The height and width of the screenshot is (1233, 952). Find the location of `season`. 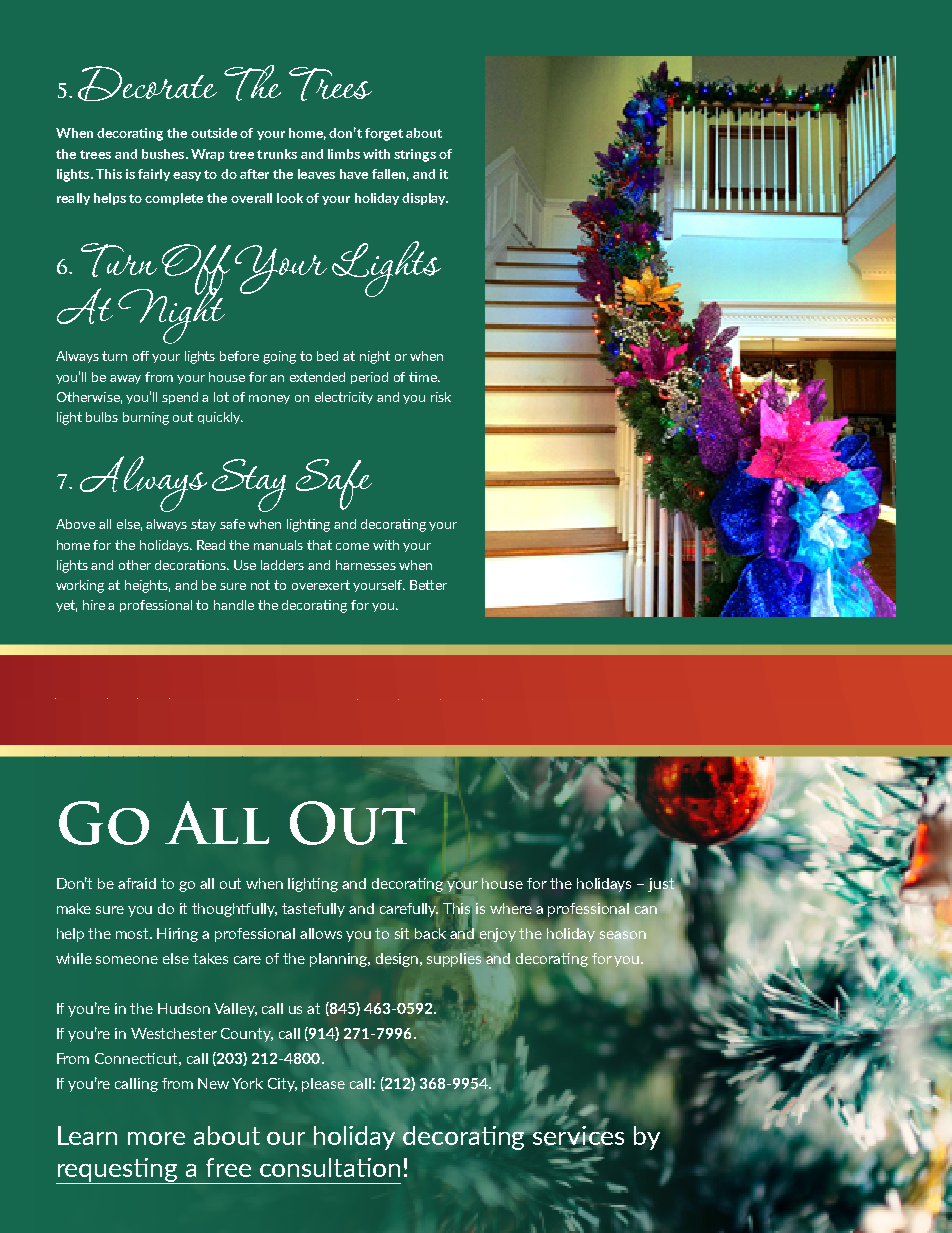

season is located at coordinates (623, 935).
